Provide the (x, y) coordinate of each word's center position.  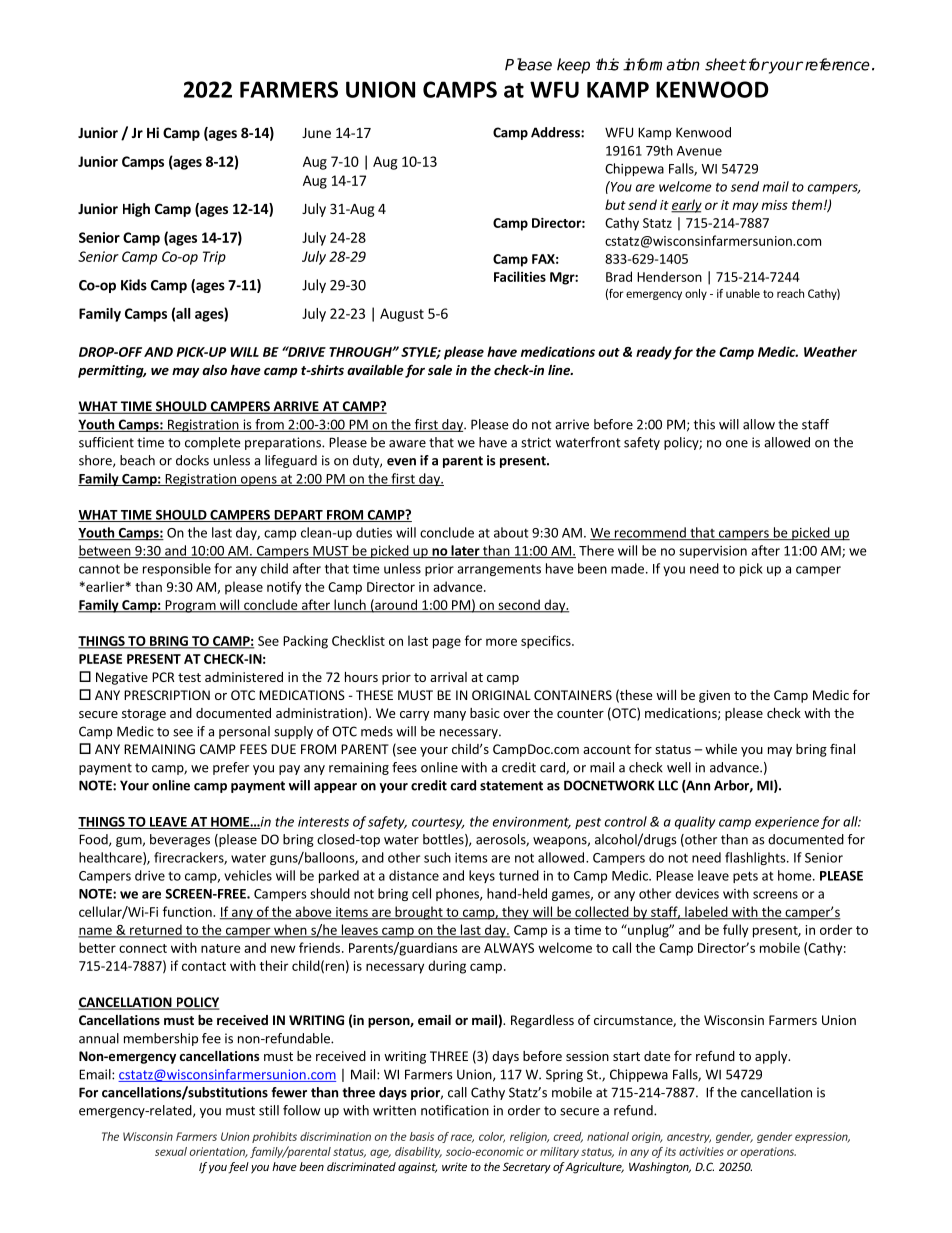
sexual (171, 1151)
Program (190, 606)
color (492, 1137)
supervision (713, 552)
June (316, 133)
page (447, 643)
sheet (725, 64)
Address (556, 132)
